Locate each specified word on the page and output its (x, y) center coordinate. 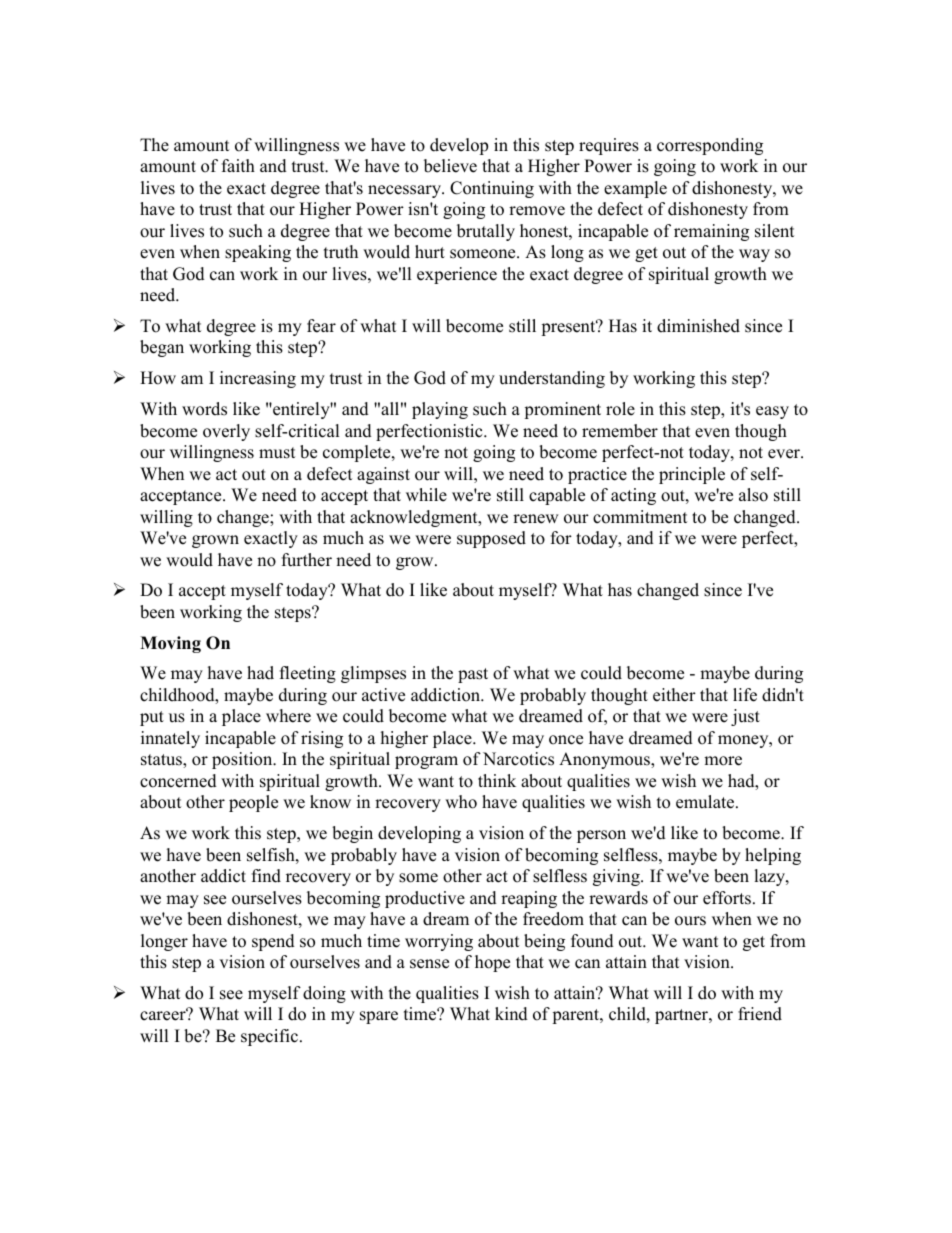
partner (682, 1016)
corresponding (710, 146)
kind (511, 1014)
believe (450, 166)
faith (238, 165)
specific (269, 1037)
